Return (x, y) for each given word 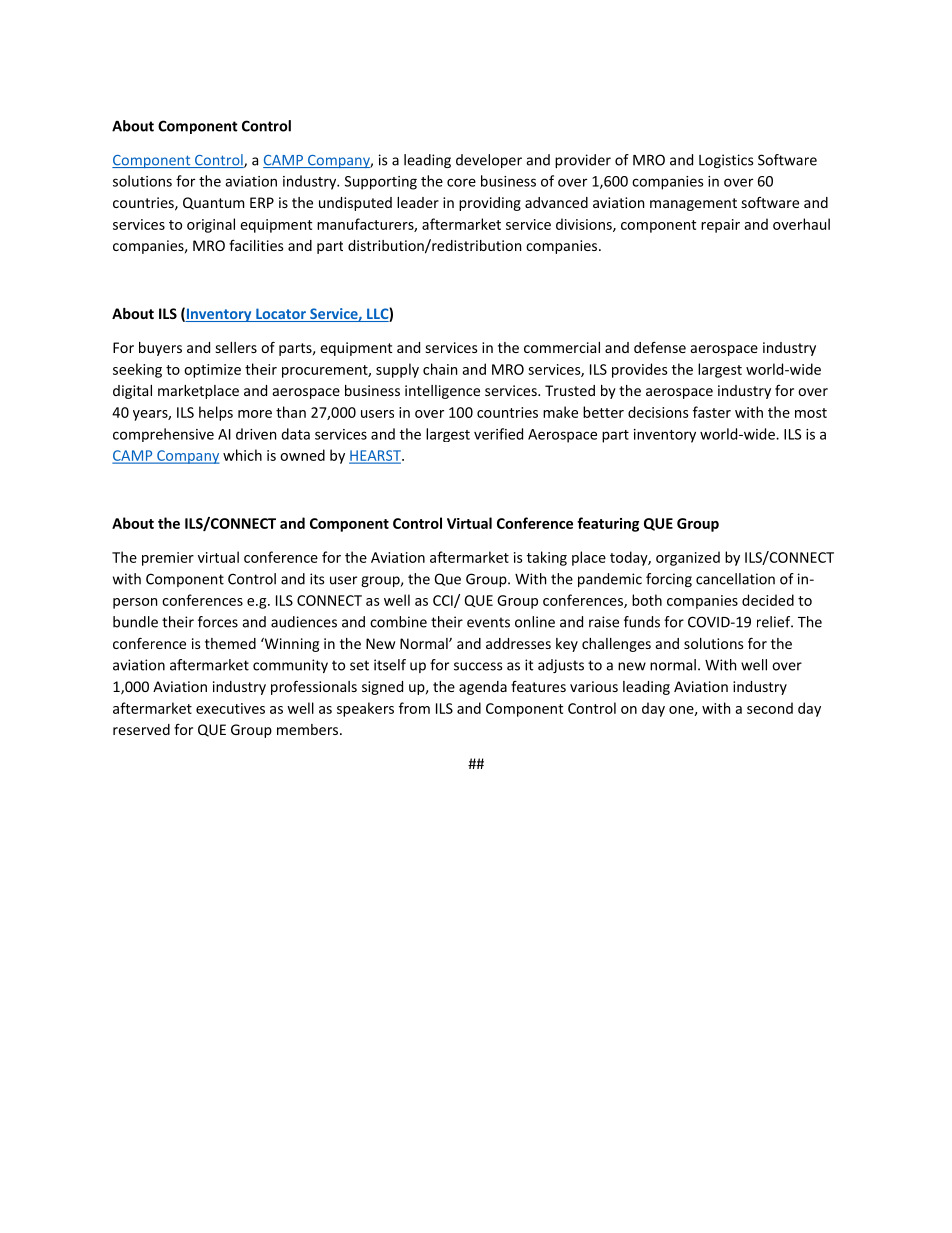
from (414, 708)
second (770, 708)
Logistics (726, 161)
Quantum (213, 203)
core (461, 182)
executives (230, 708)
